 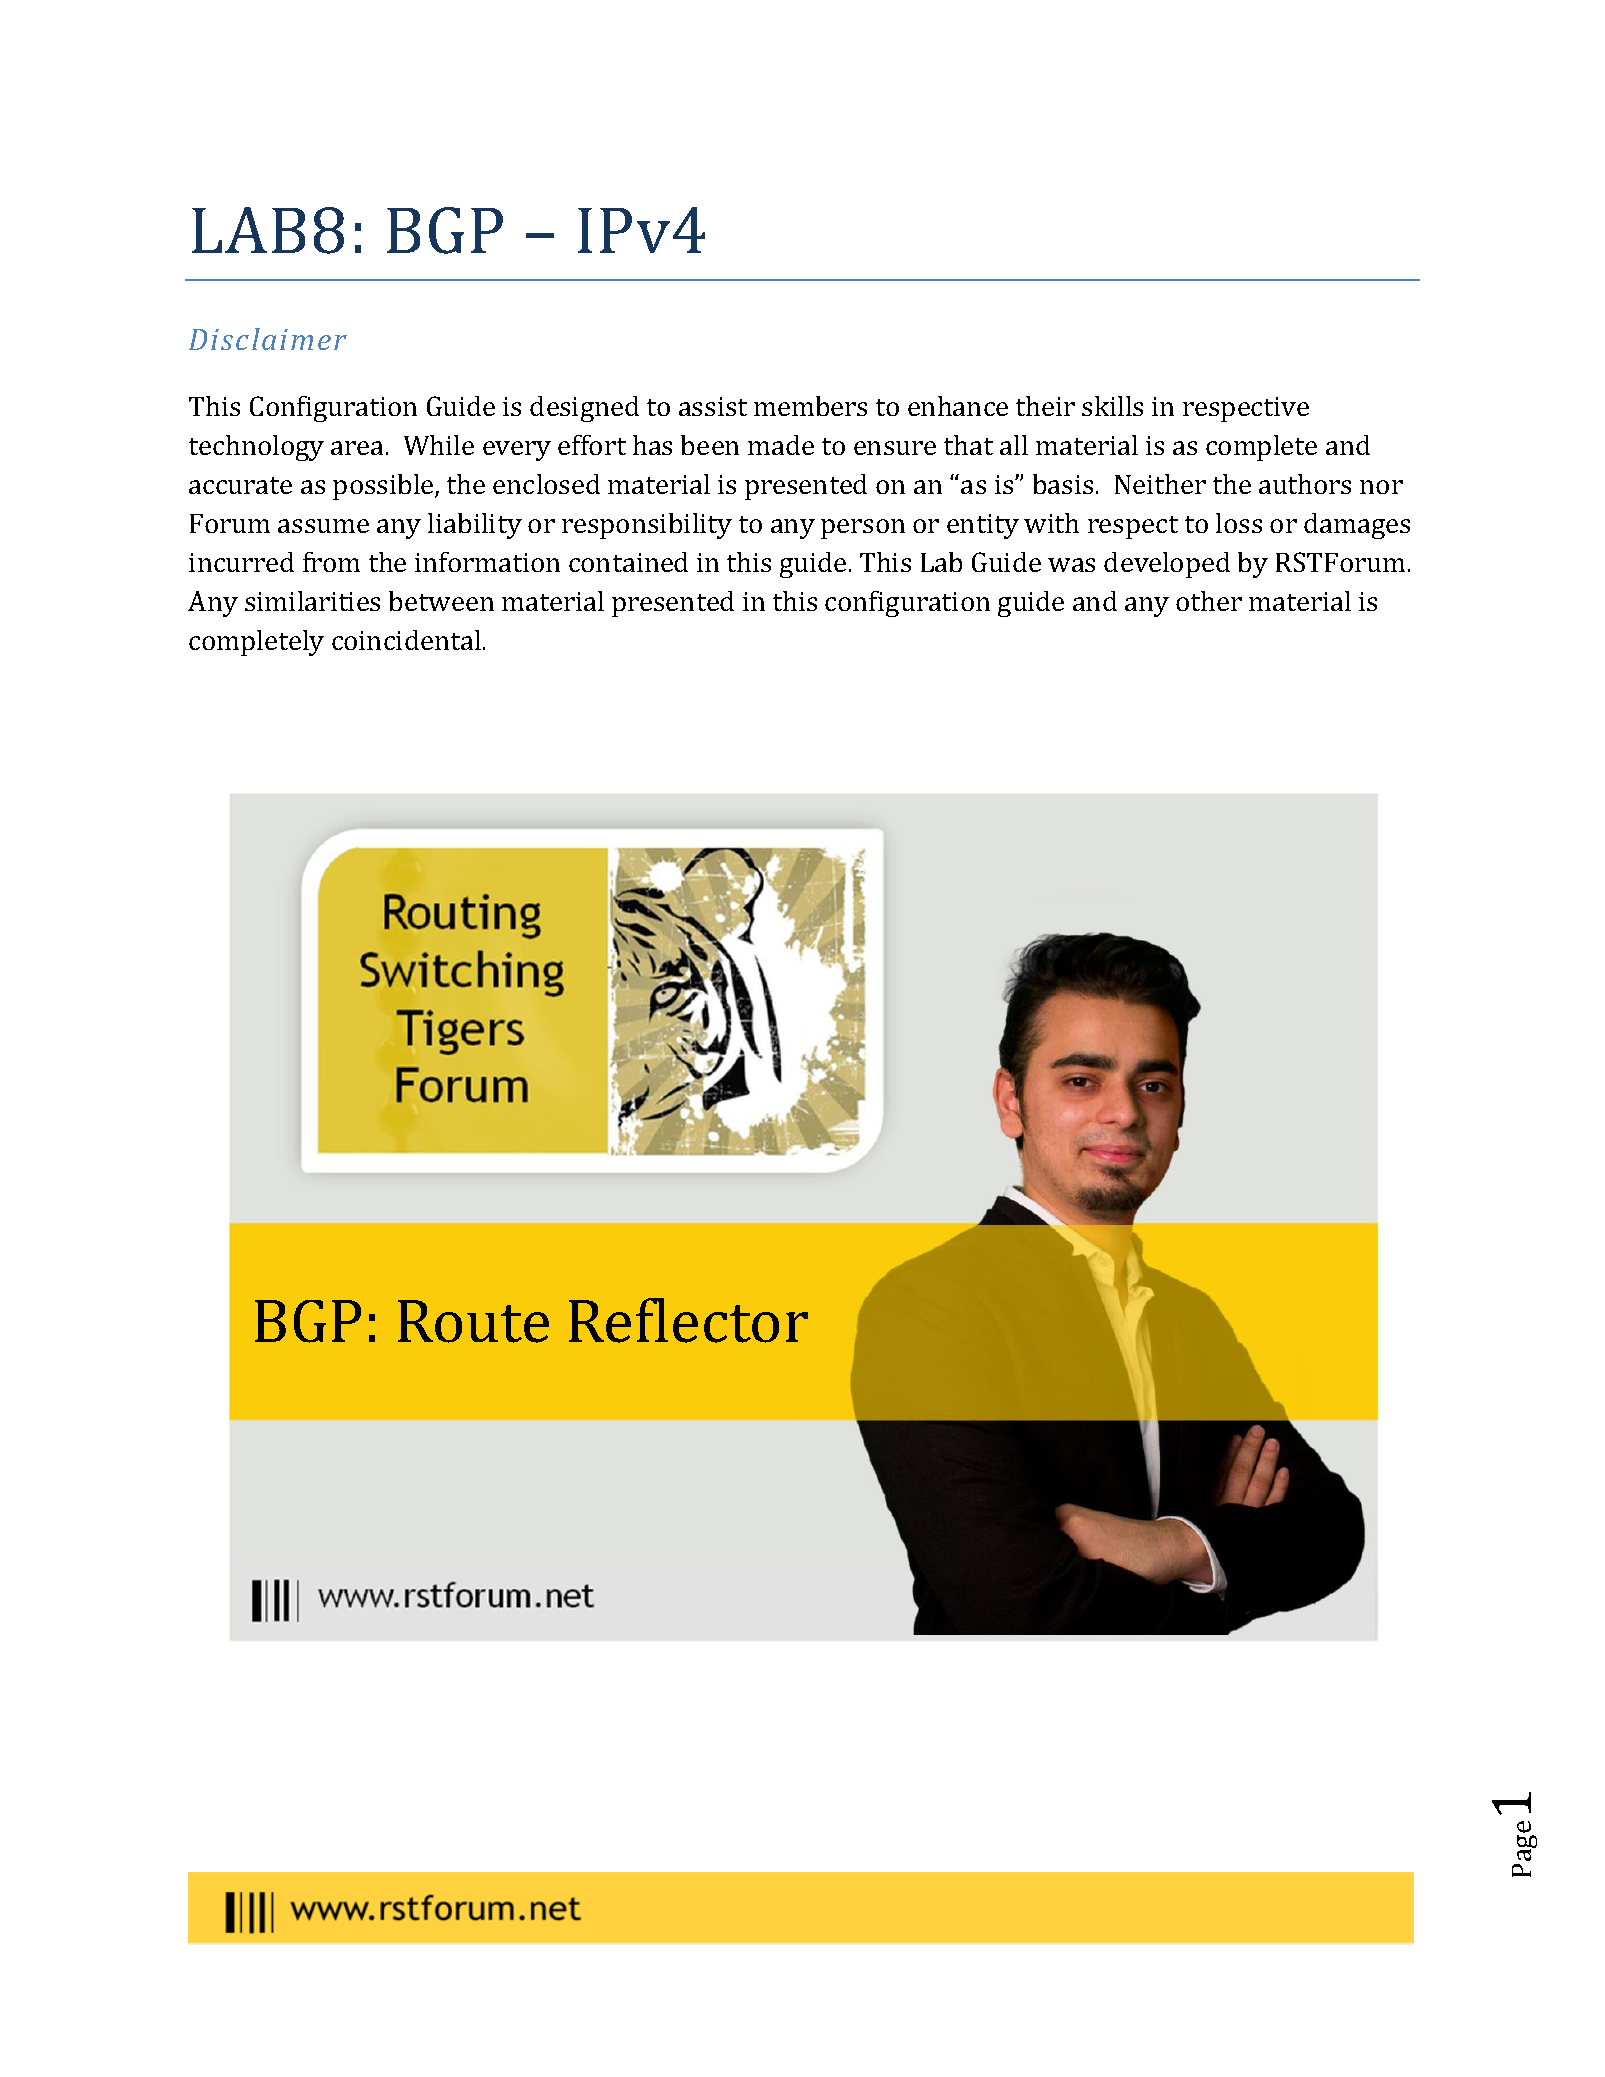 I want to click on skills, so click(x=1112, y=406).
